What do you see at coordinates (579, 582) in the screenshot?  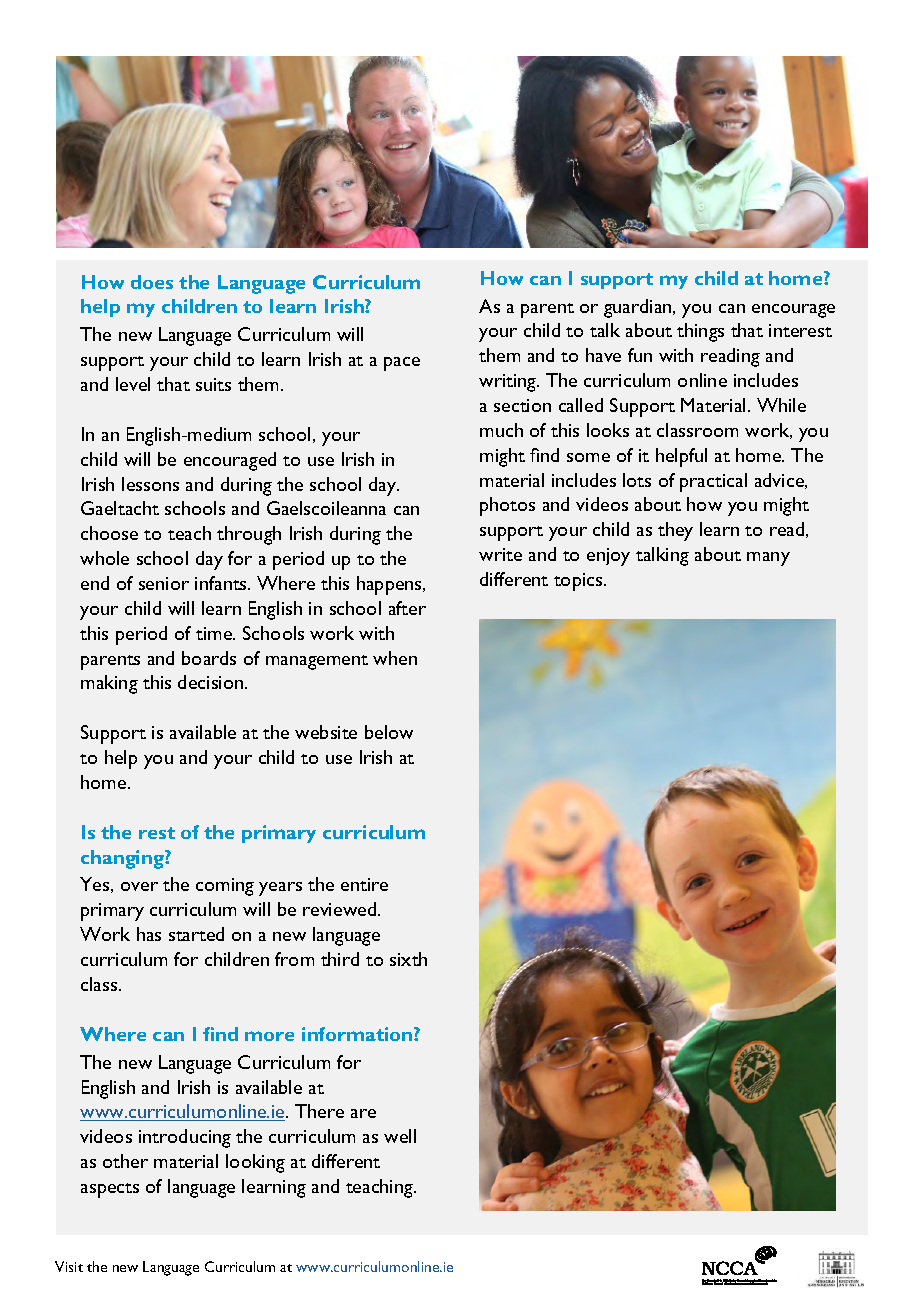 I see `topics` at bounding box center [579, 582].
